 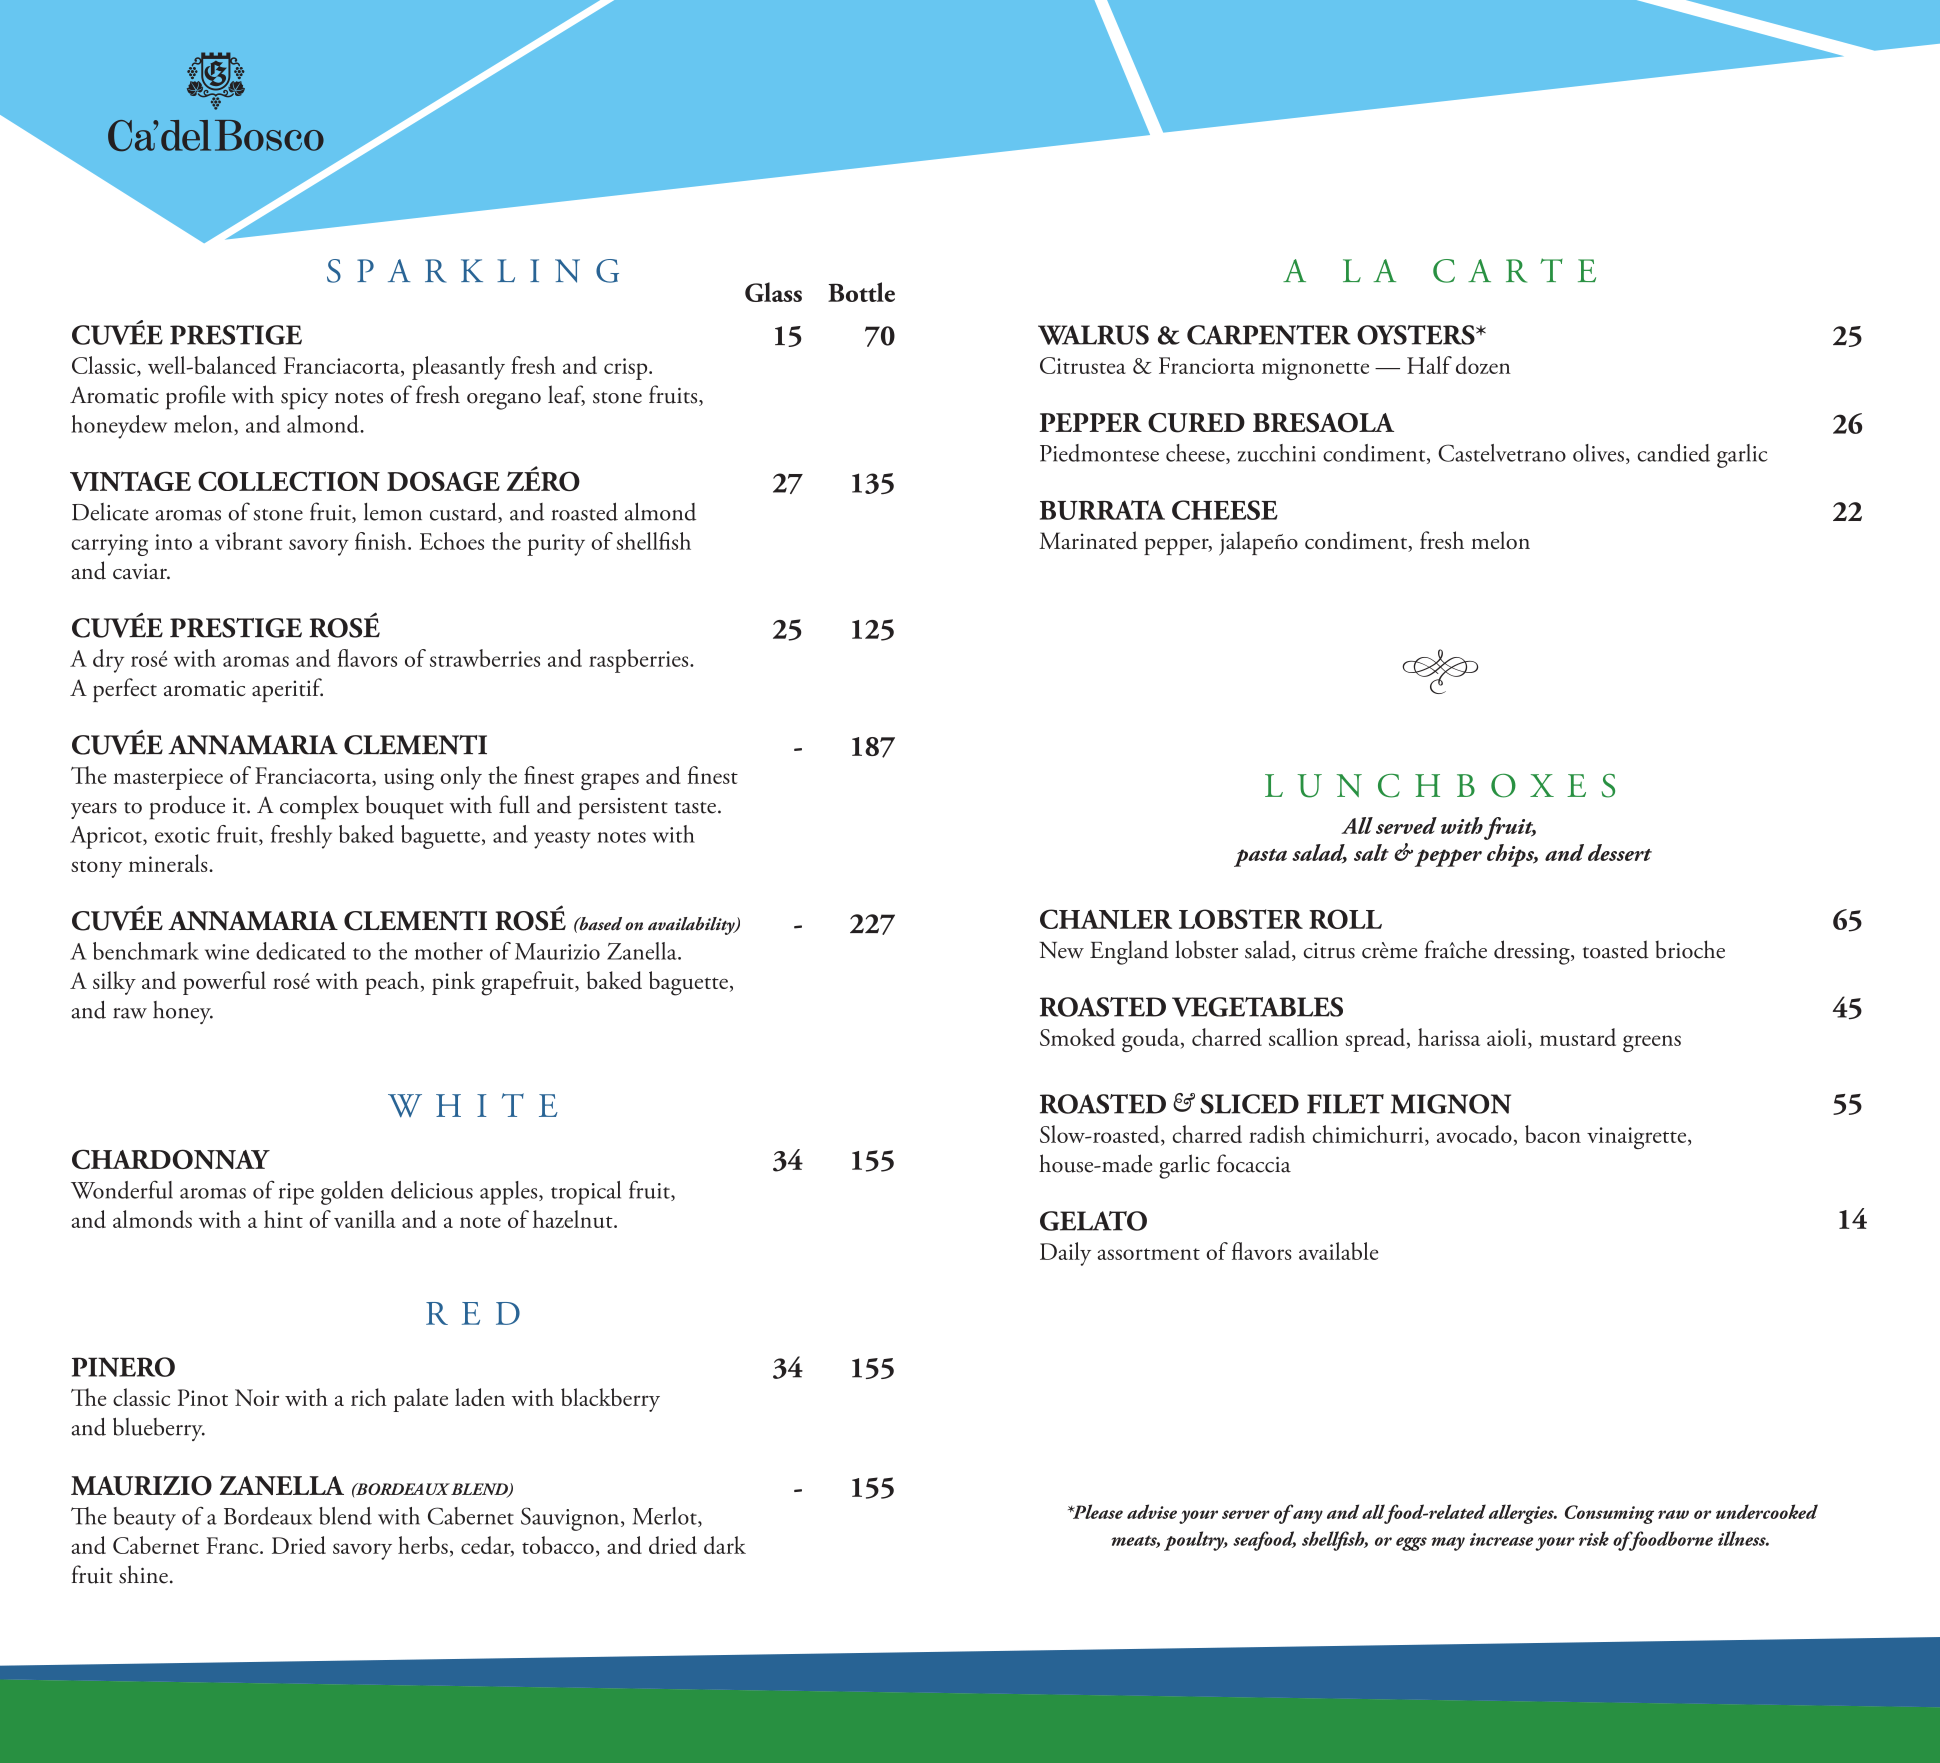 What do you see at coordinates (301, 951) in the page?
I see `dedicated` at bounding box center [301, 951].
